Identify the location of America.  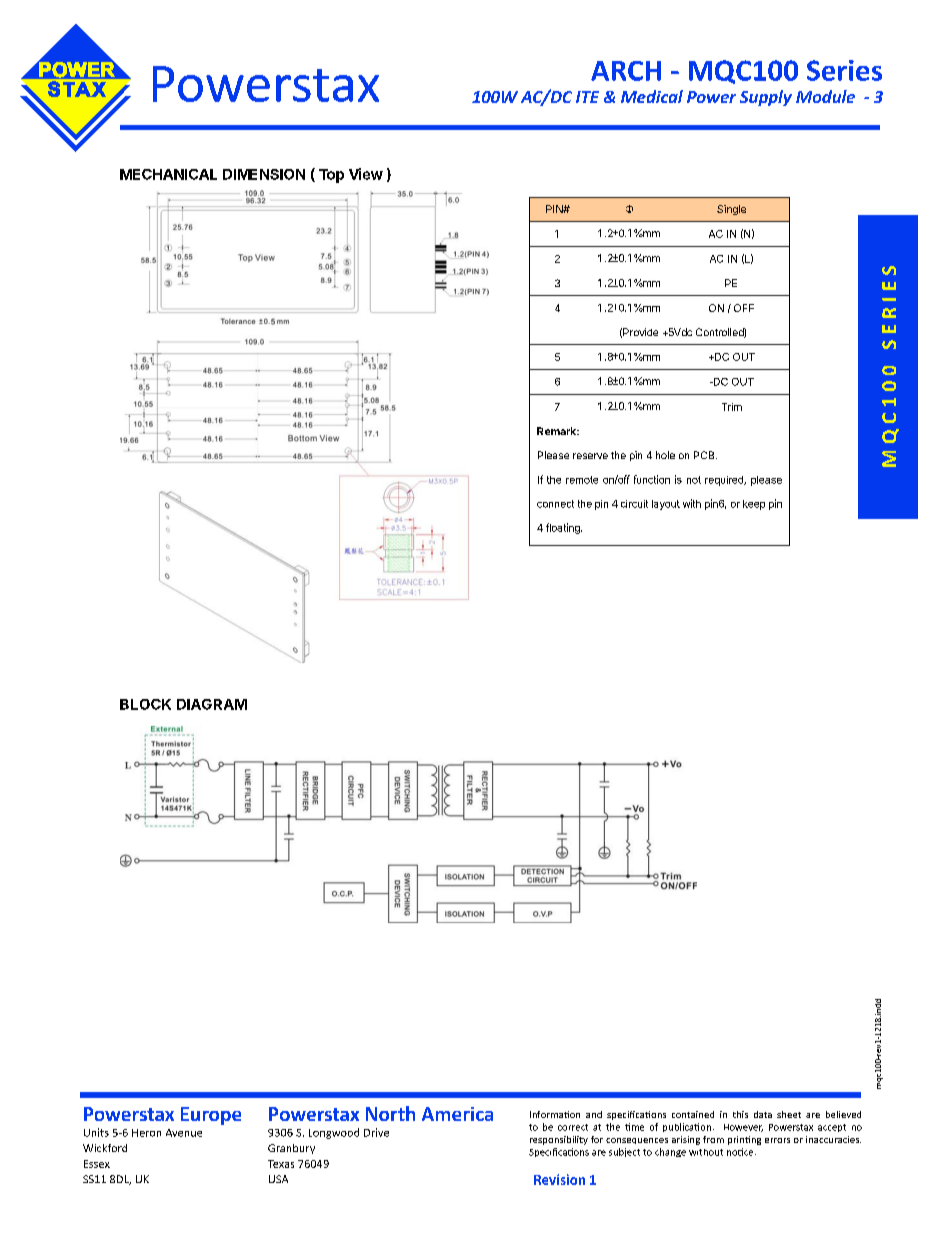
(457, 1114).
